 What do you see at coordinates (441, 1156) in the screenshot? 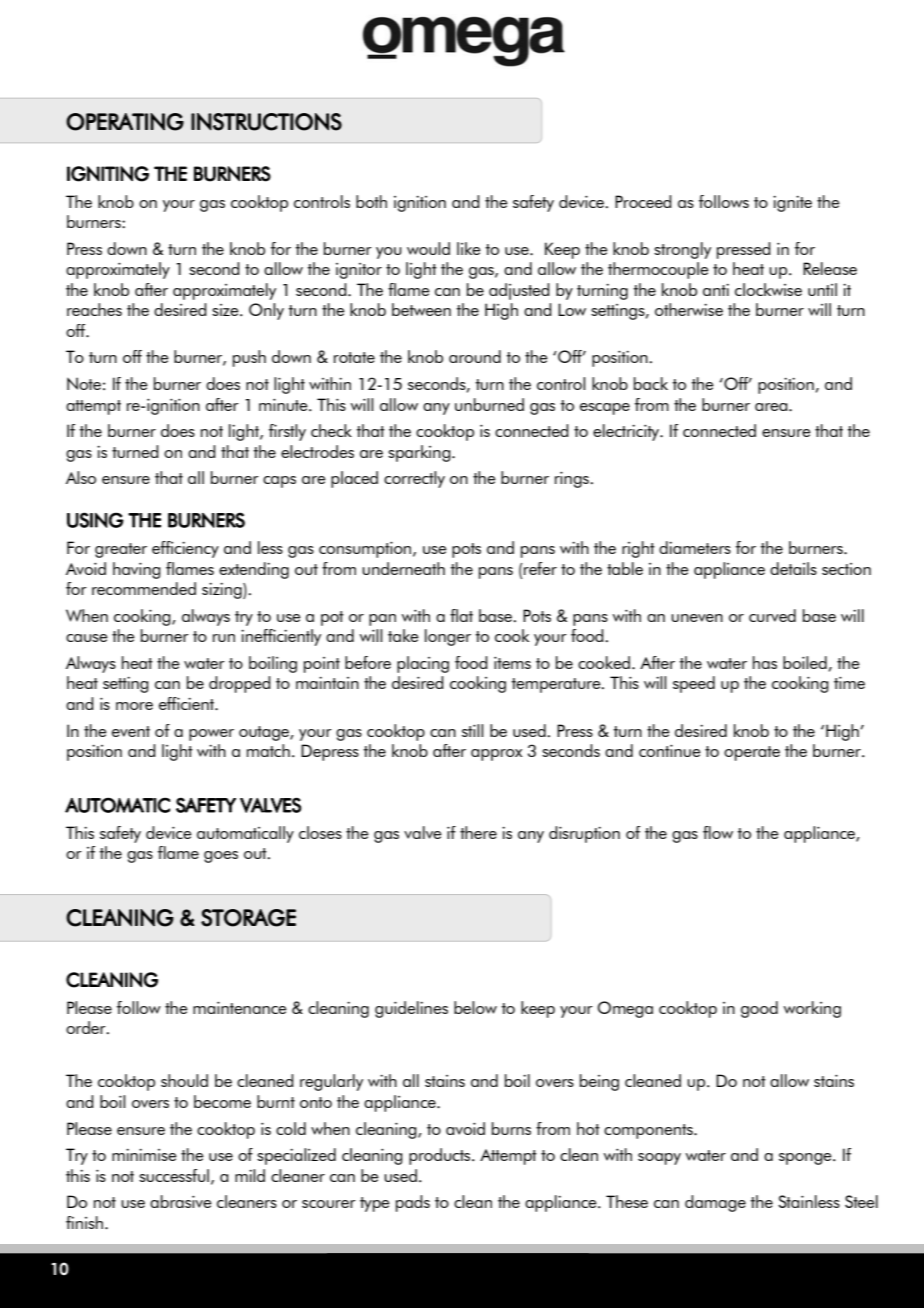
I see `products` at bounding box center [441, 1156].
